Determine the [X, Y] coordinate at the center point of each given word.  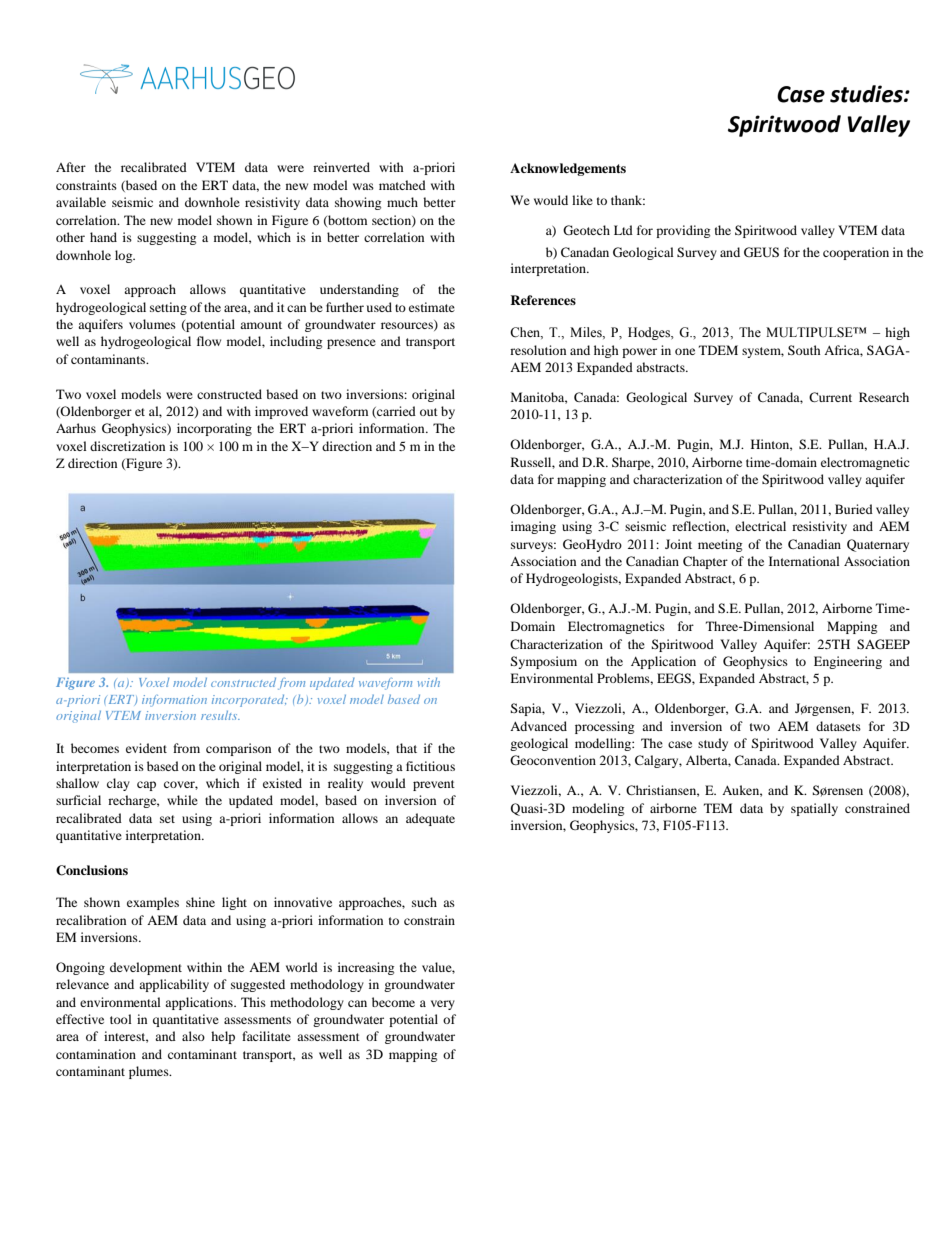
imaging [533, 527]
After [71, 167]
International [804, 561]
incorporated [249, 700]
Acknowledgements [568, 169]
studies [867, 94]
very [443, 1005]
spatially [814, 809]
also [193, 1036]
